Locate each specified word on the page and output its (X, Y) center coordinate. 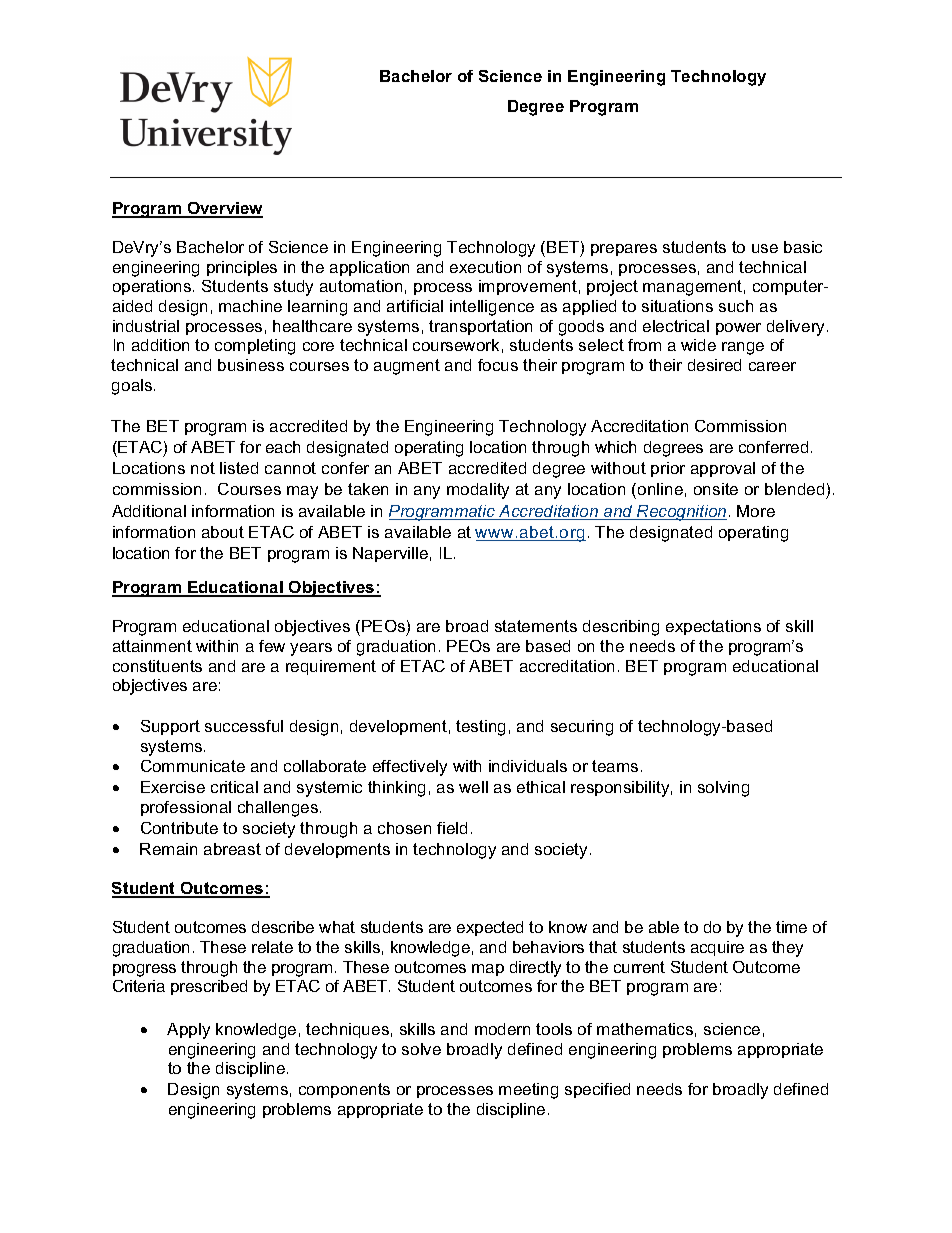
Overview (224, 209)
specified (597, 1090)
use (765, 248)
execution (485, 267)
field (452, 828)
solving (723, 789)
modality (478, 491)
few (272, 646)
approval (723, 469)
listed (239, 468)
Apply (188, 1031)
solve (421, 1049)
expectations (713, 627)
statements (536, 626)
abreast (232, 849)
